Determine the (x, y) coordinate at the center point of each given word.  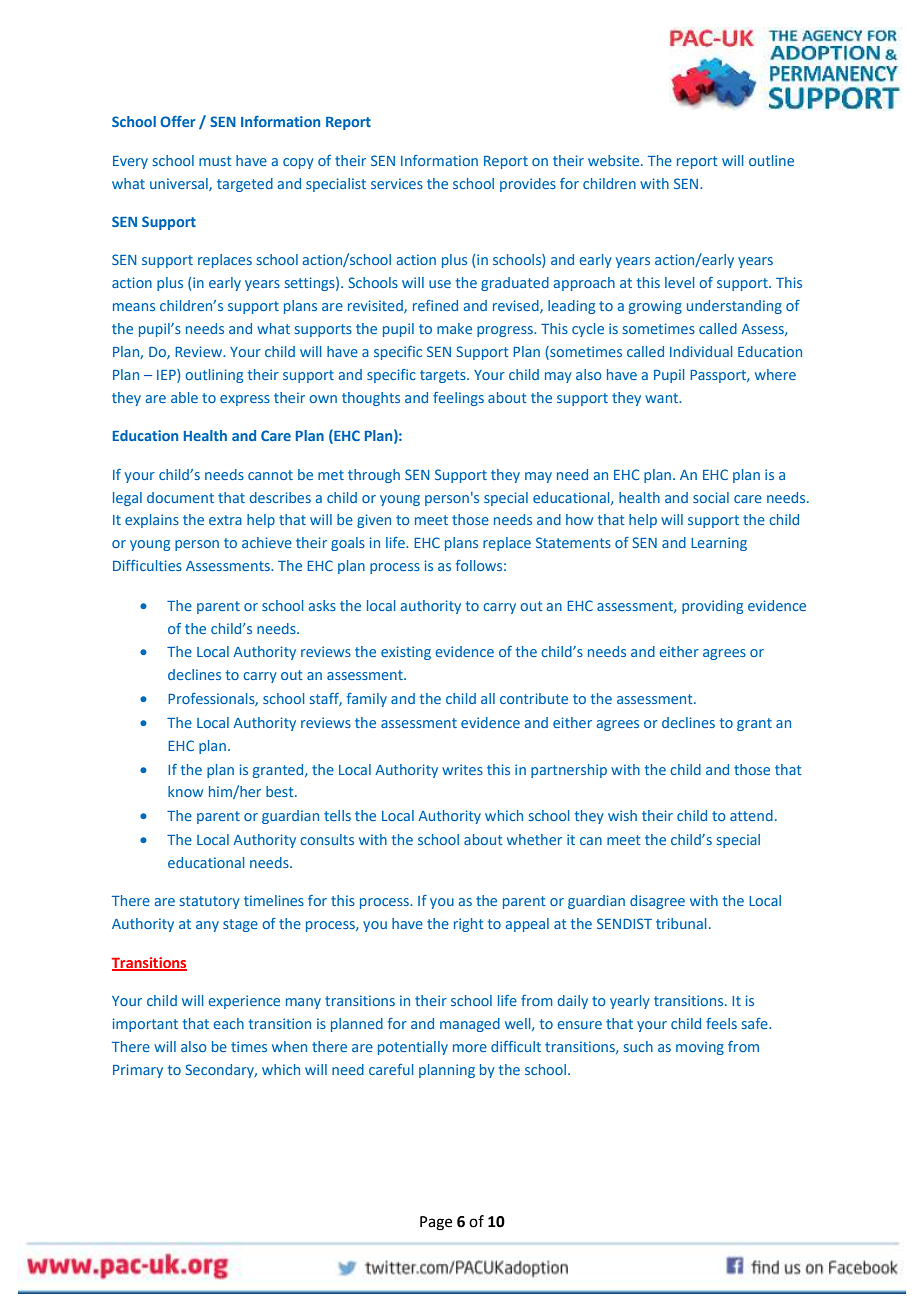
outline (771, 160)
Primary (138, 1071)
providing (712, 607)
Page (436, 1223)
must (215, 161)
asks (322, 605)
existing (406, 653)
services (397, 183)
